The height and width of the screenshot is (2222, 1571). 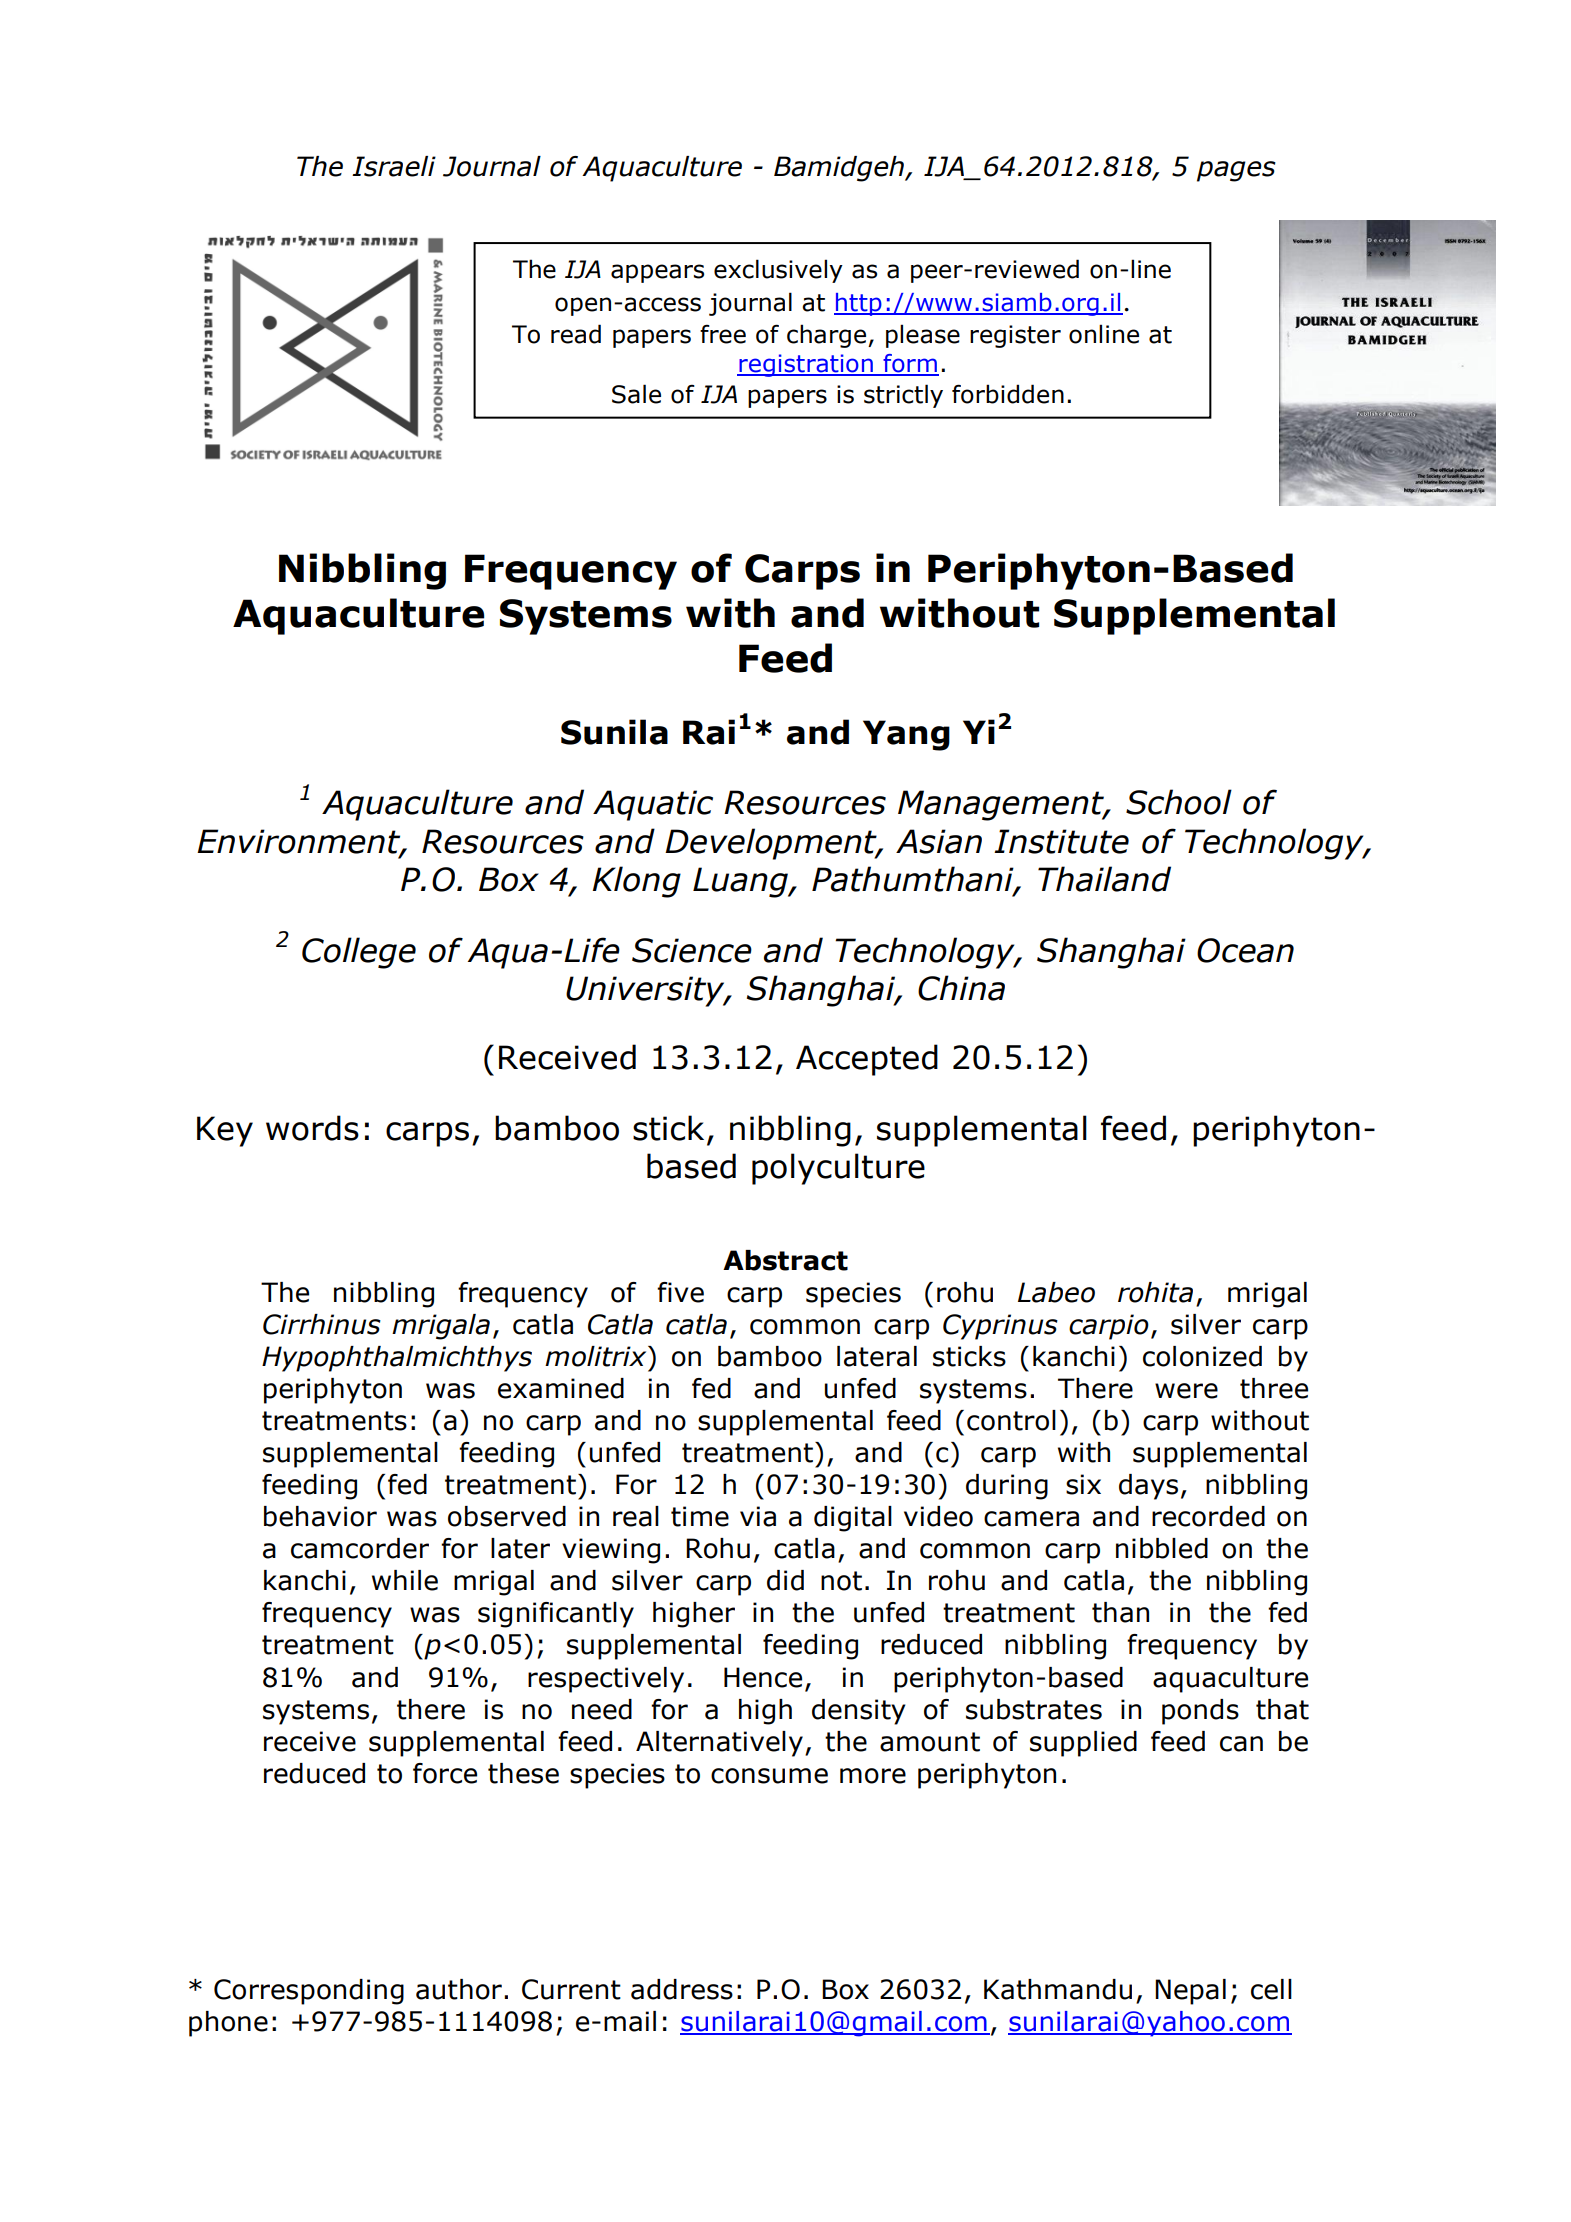 What do you see at coordinates (867, 1060) in the screenshot?
I see `Accepted` at bounding box center [867, 1060].
